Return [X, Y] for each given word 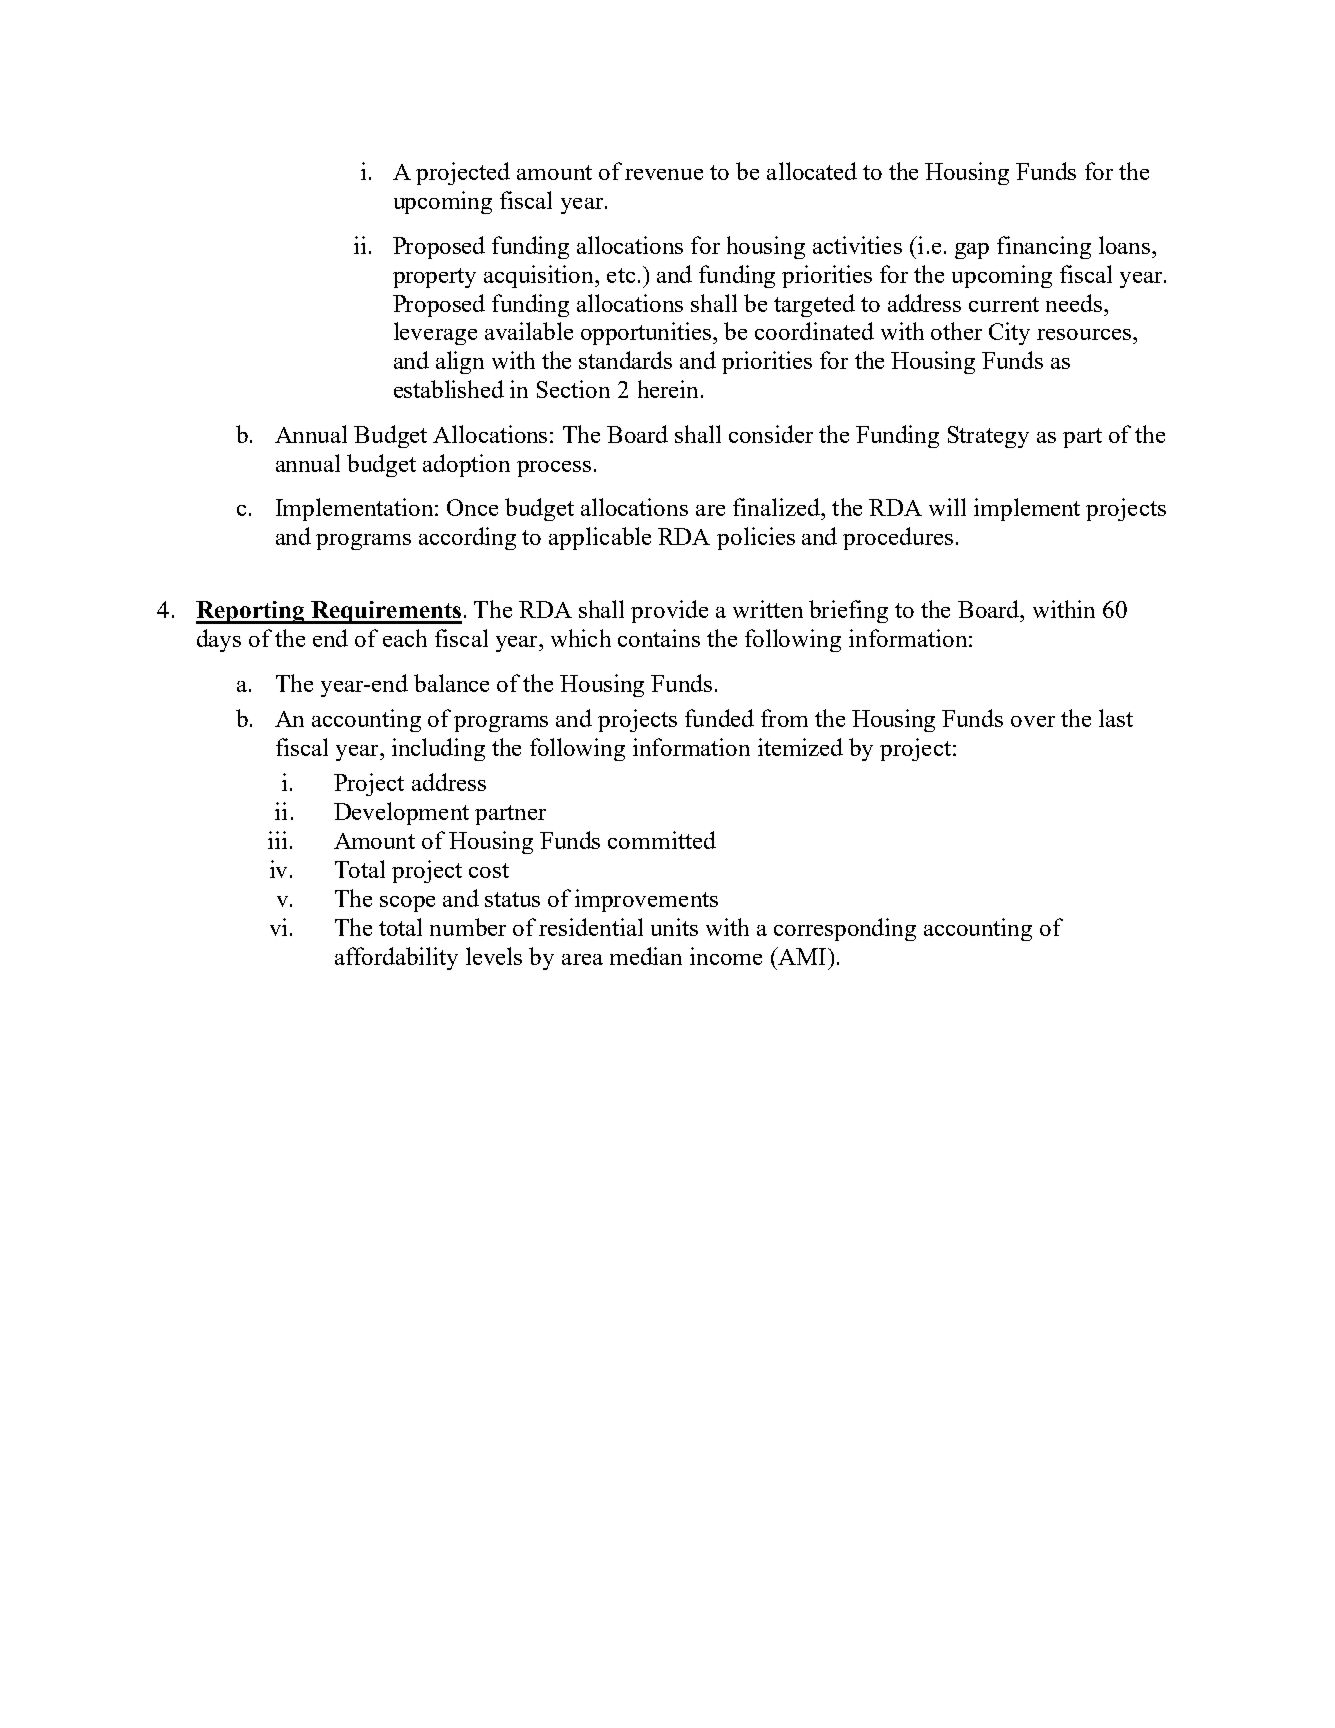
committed [662, 840]
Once [472, 507]
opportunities [647, 333]
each [405, 638]
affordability [396, 958]
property [434, 278]
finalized [777, 507]
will [947, 507]
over [1033, 721]
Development [401, 813]
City [1009, 333]
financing [1044, 247]
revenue [664, 174]
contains [659, 638]
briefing [848, 611]
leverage [435, 333]
